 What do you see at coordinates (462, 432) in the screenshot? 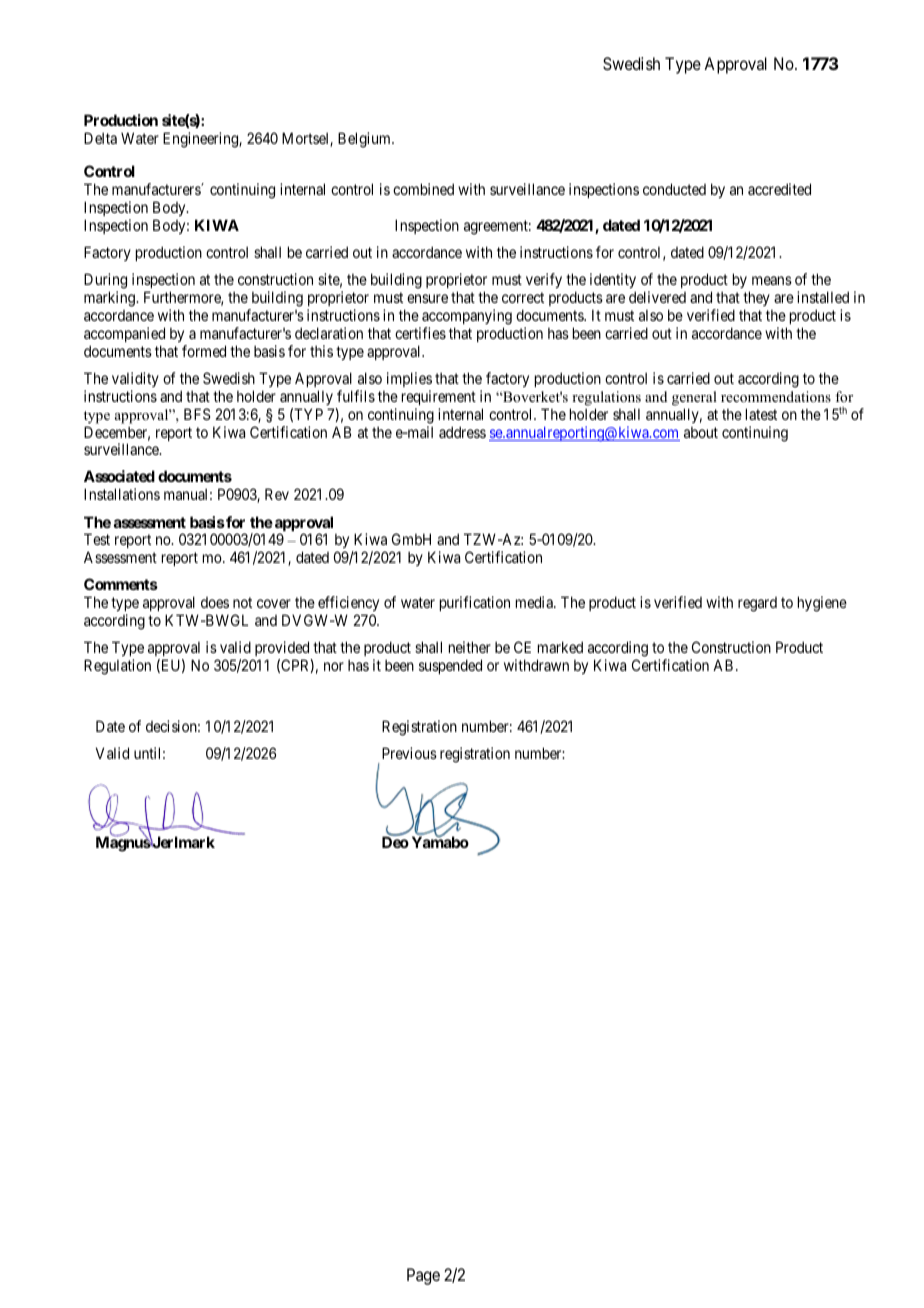
I see `address` at bounding box center [462, 432].
